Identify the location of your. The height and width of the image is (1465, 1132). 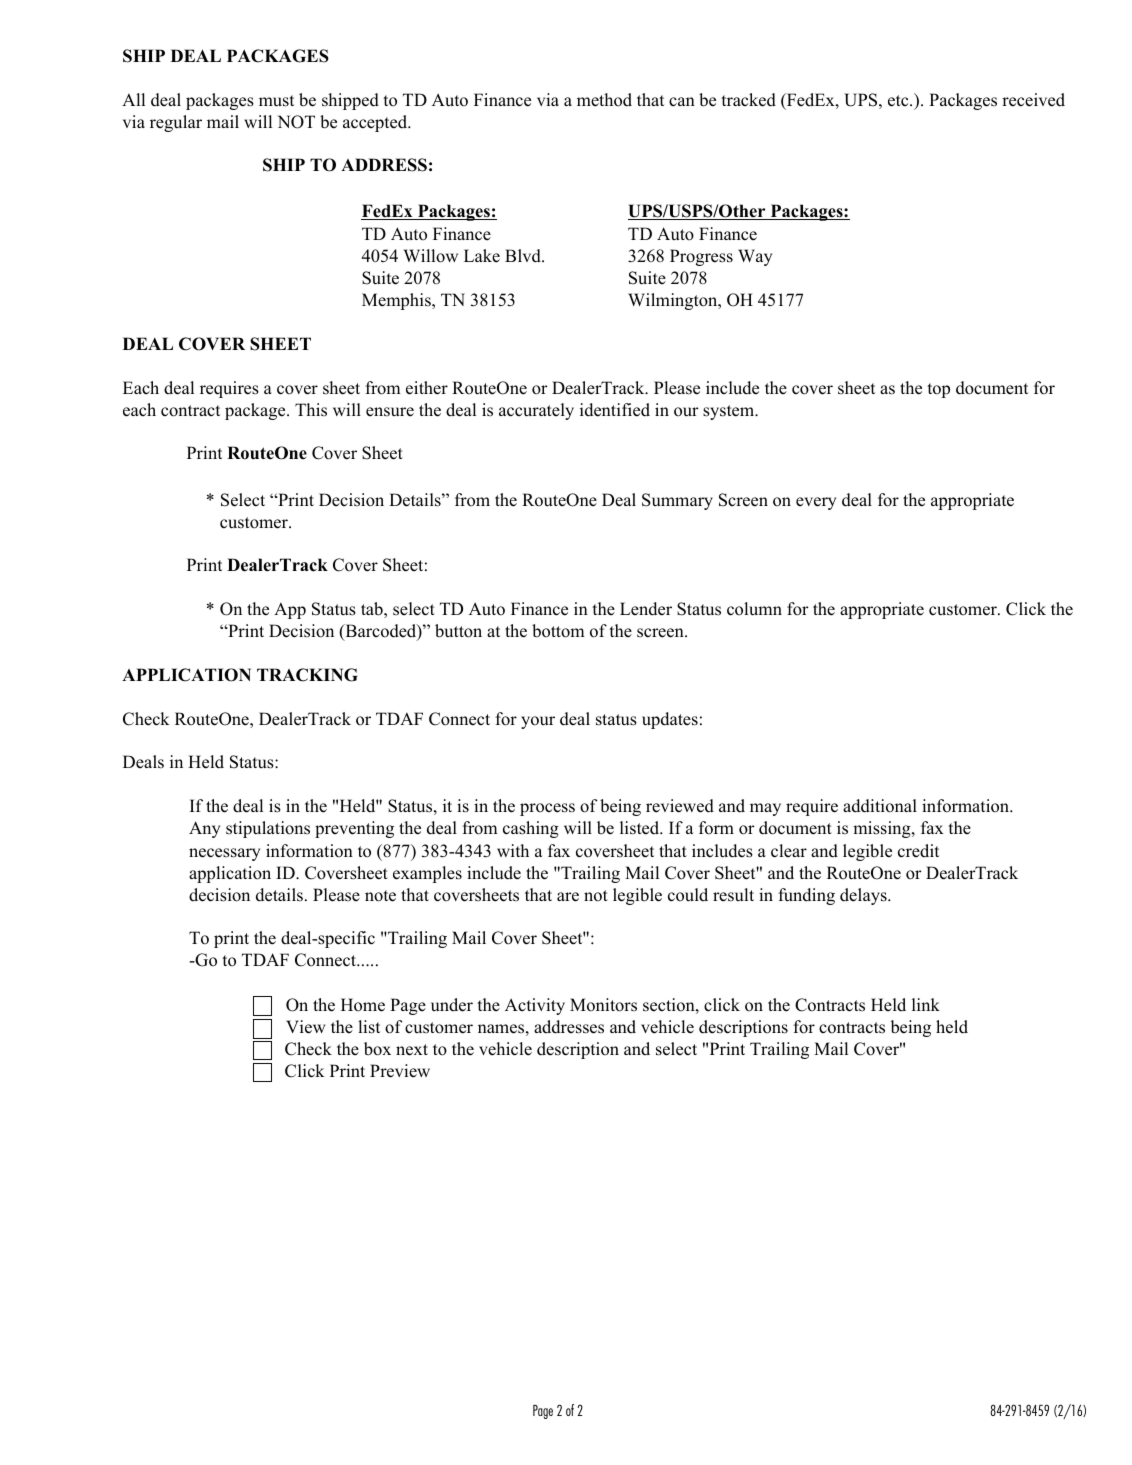
(538, 722).
